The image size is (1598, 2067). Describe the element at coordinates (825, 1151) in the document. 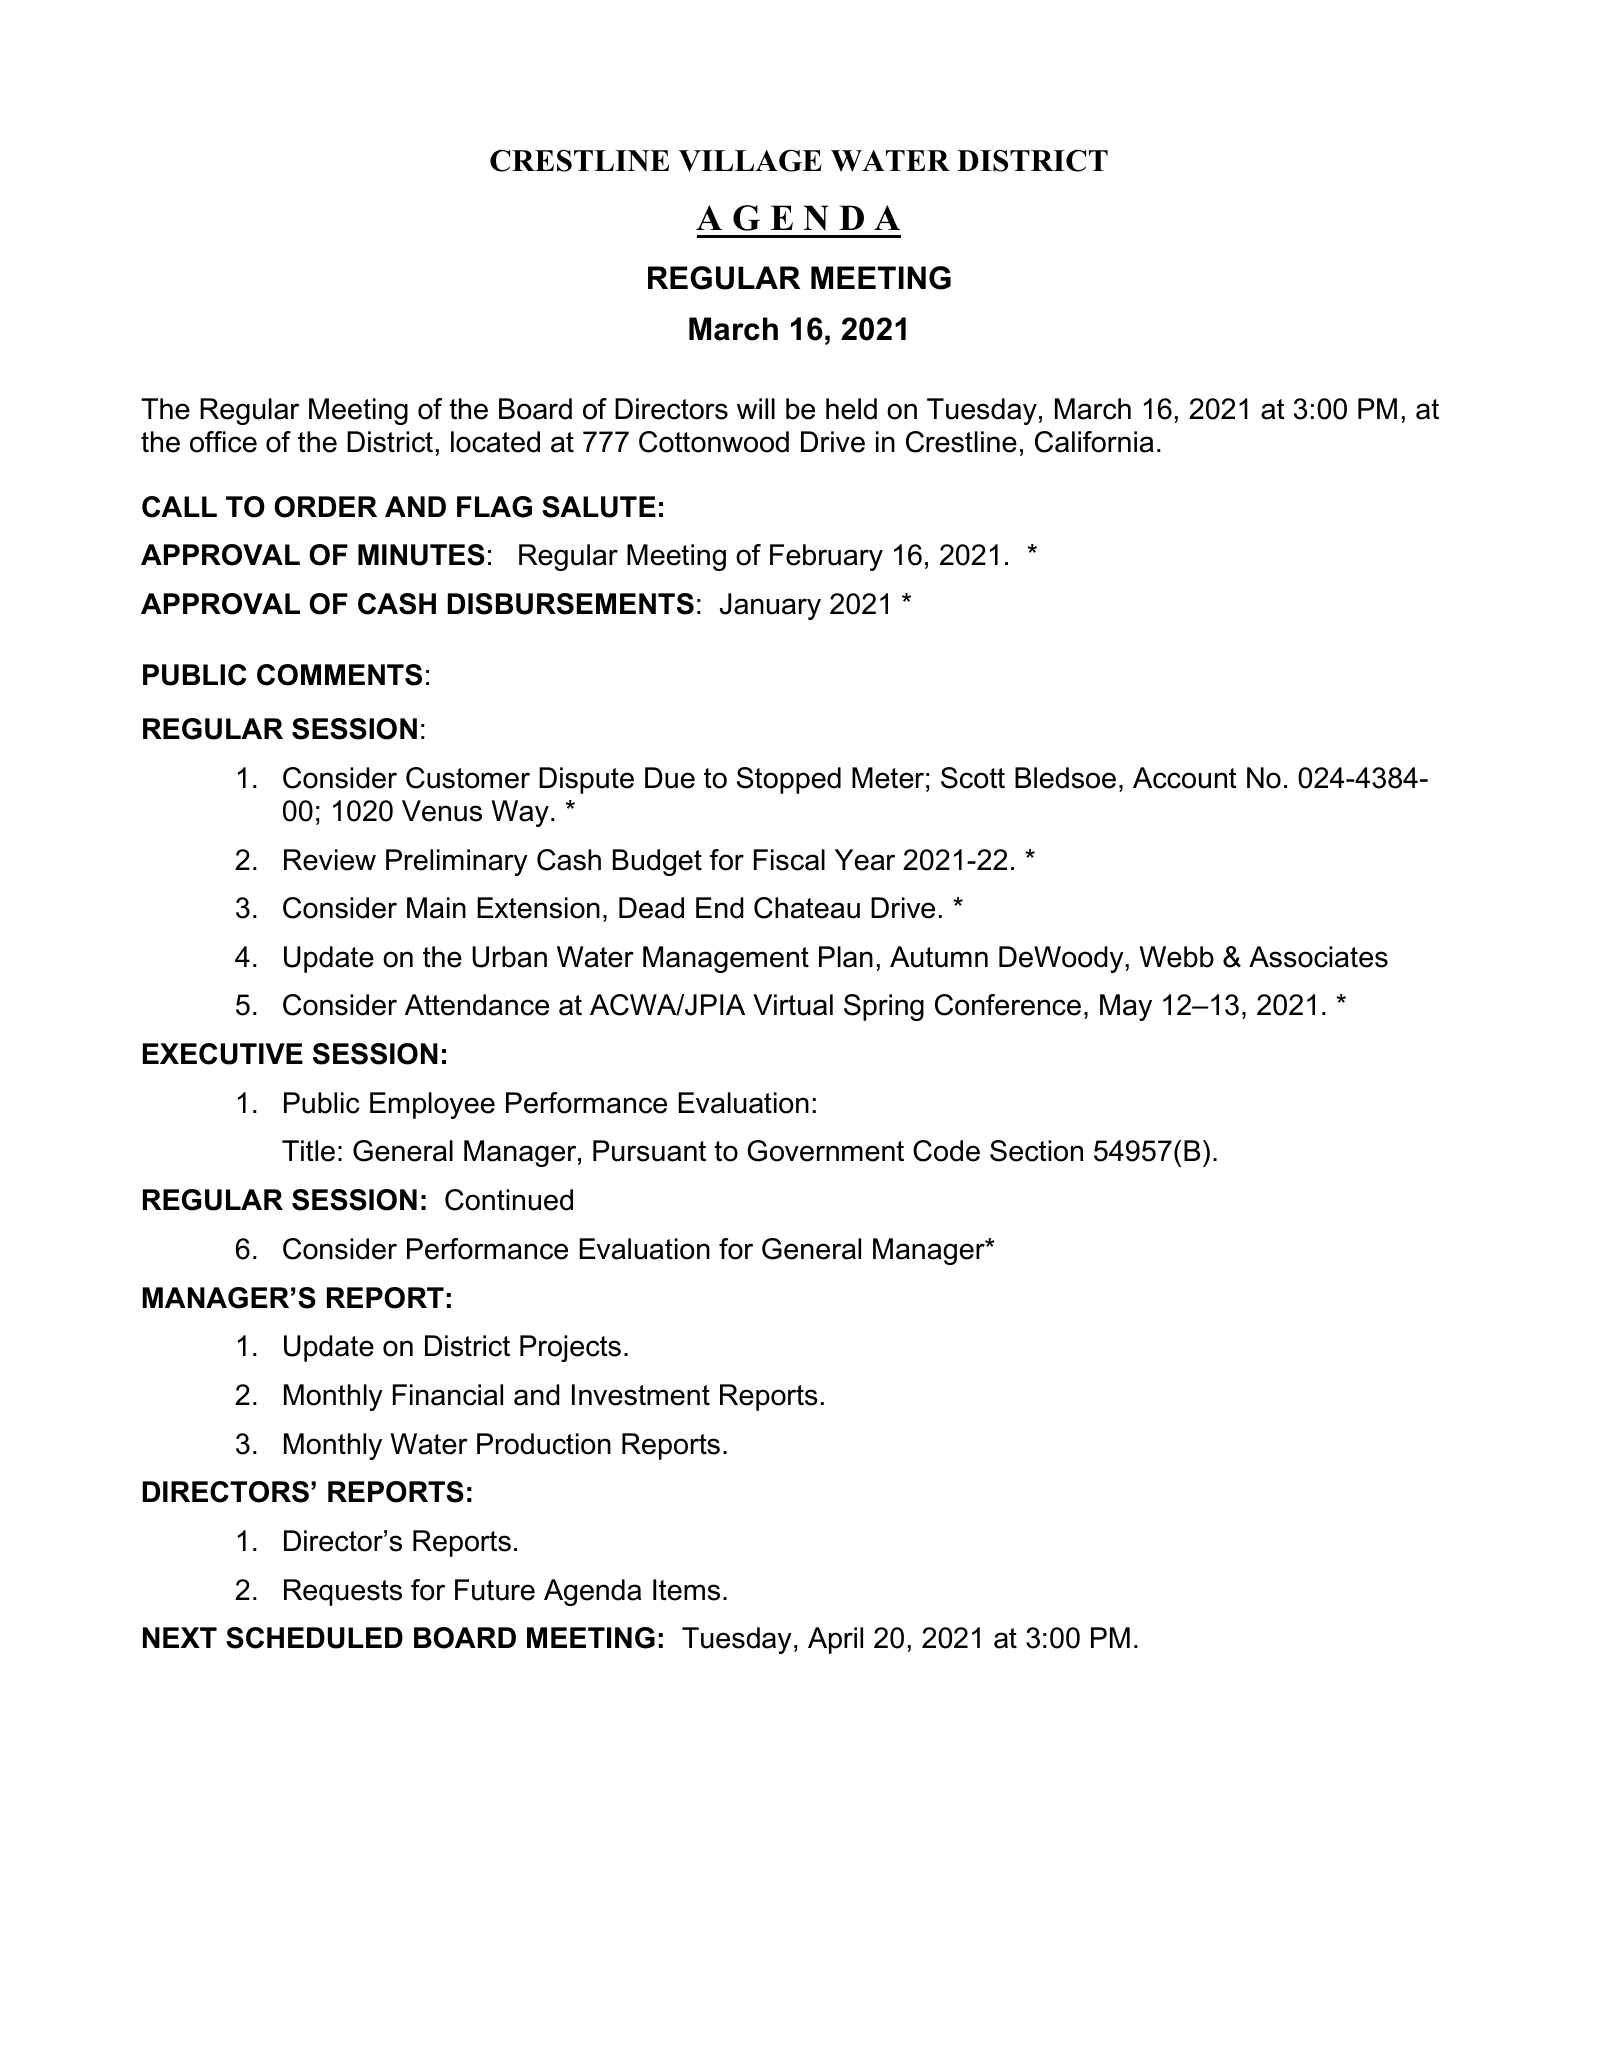

I see `Government` at that location.
